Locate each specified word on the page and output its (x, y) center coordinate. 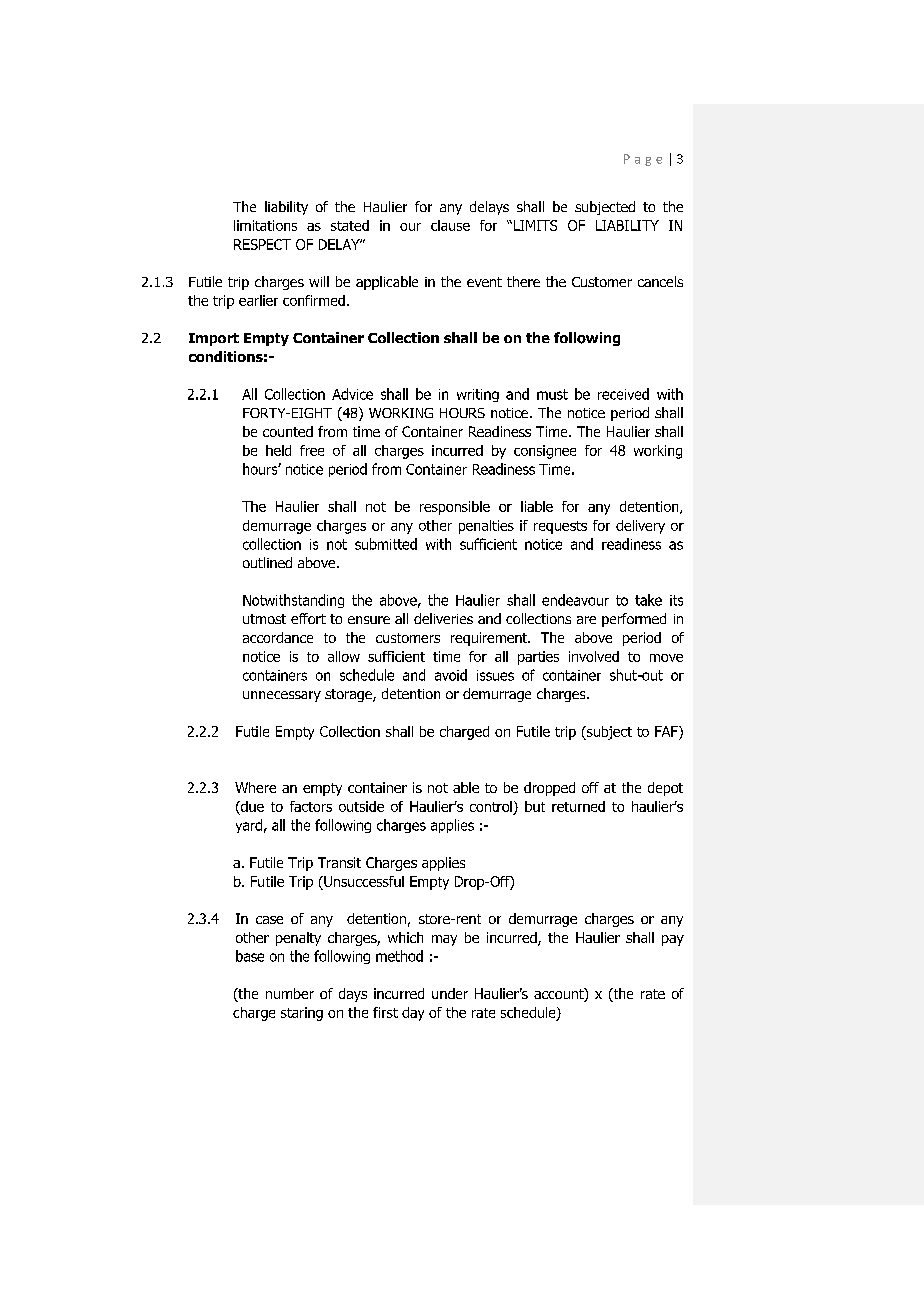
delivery (640, 527)
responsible (455, 508)
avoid (451, 675)
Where (255, 787)
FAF (667, 731)
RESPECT (262, 244)
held (278, 450)
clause (450, 225)
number (290, 993)
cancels (660, 281)
